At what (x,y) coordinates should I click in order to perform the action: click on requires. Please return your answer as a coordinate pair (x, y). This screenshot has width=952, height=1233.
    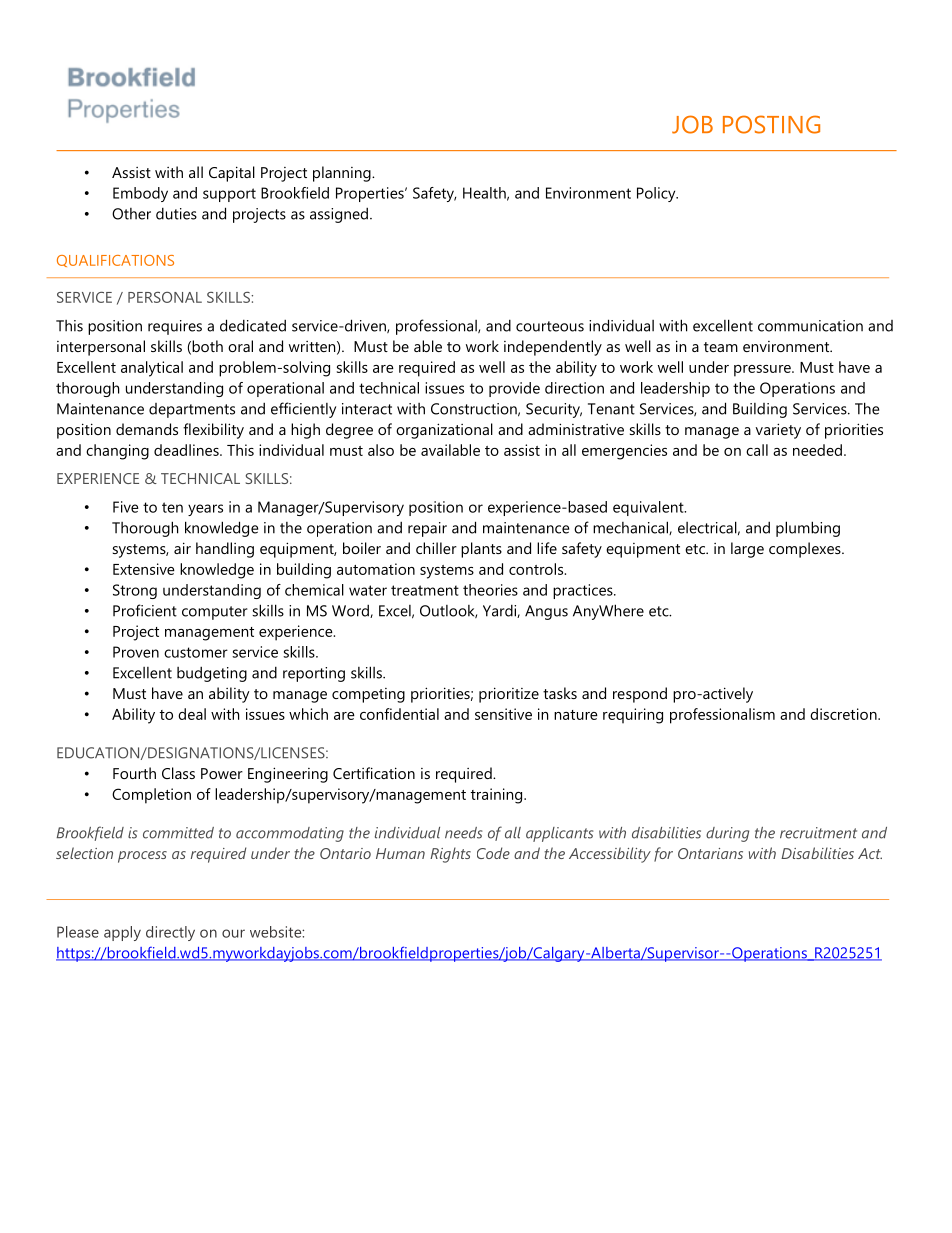
    Looking at the image, I should click on (175, 327).
